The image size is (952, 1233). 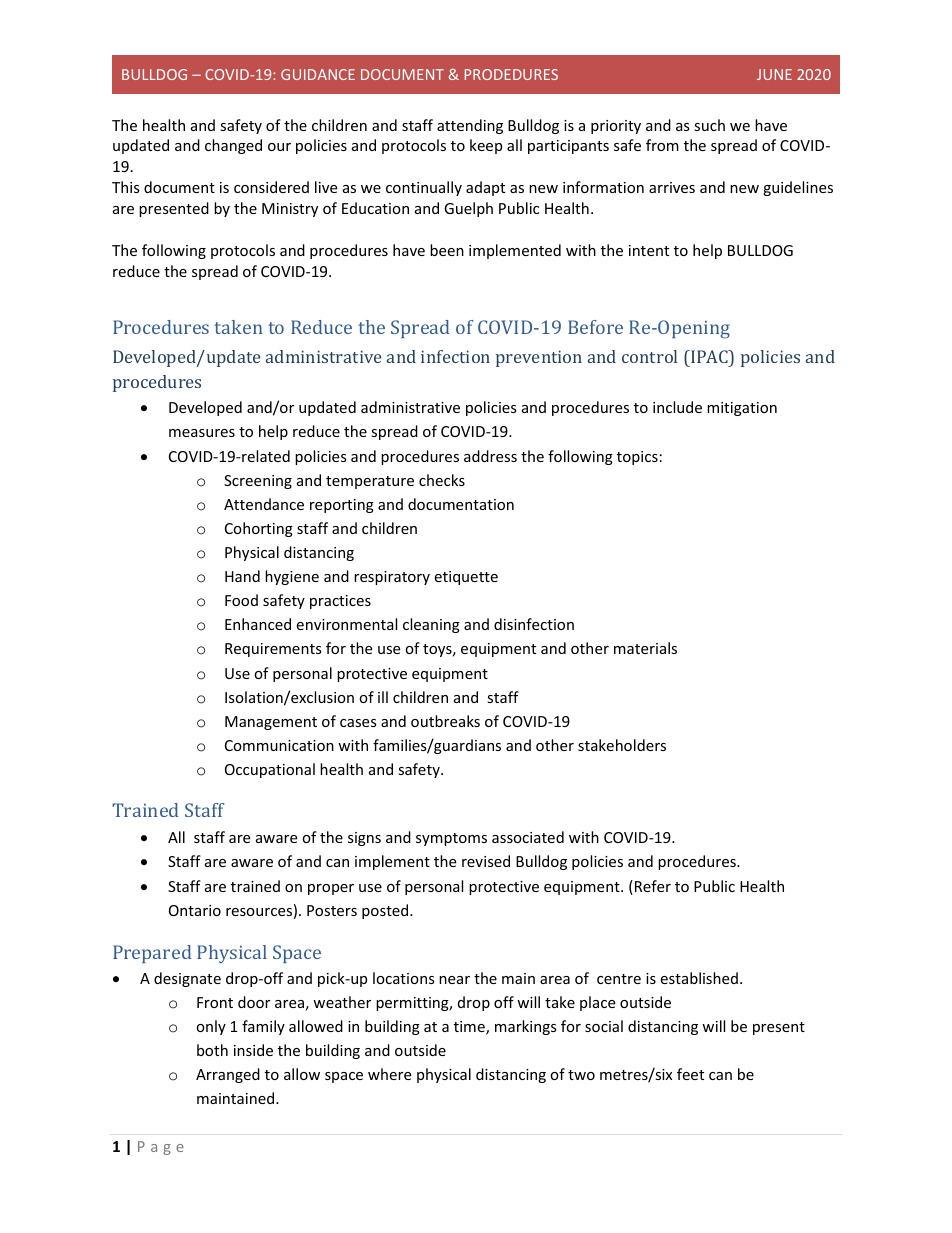 I want to click on changed, so click(x=233, y=146).
